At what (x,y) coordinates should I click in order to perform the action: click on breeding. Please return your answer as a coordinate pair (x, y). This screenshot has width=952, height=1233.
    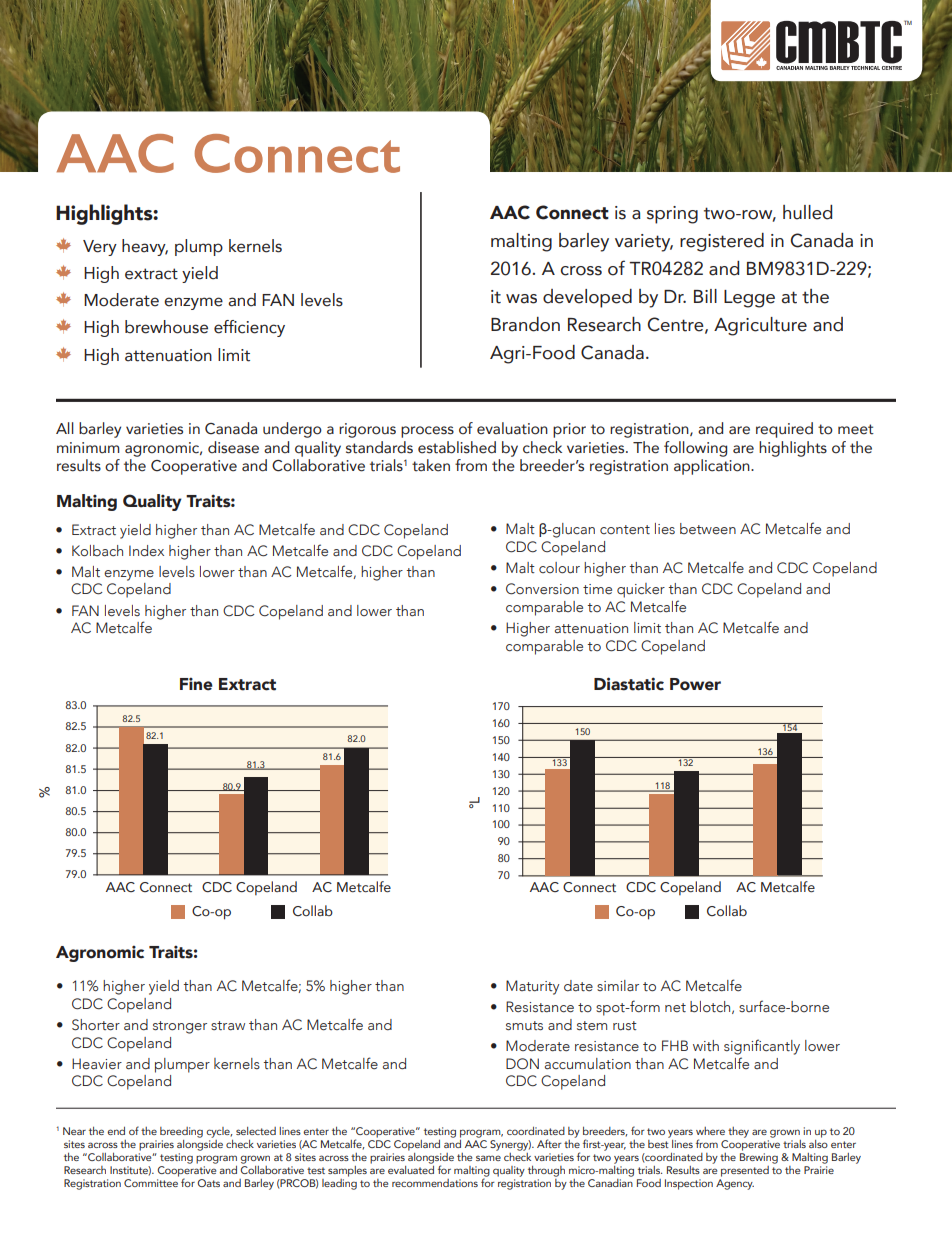
    Looking at the image, I should click on (181, 1132).
